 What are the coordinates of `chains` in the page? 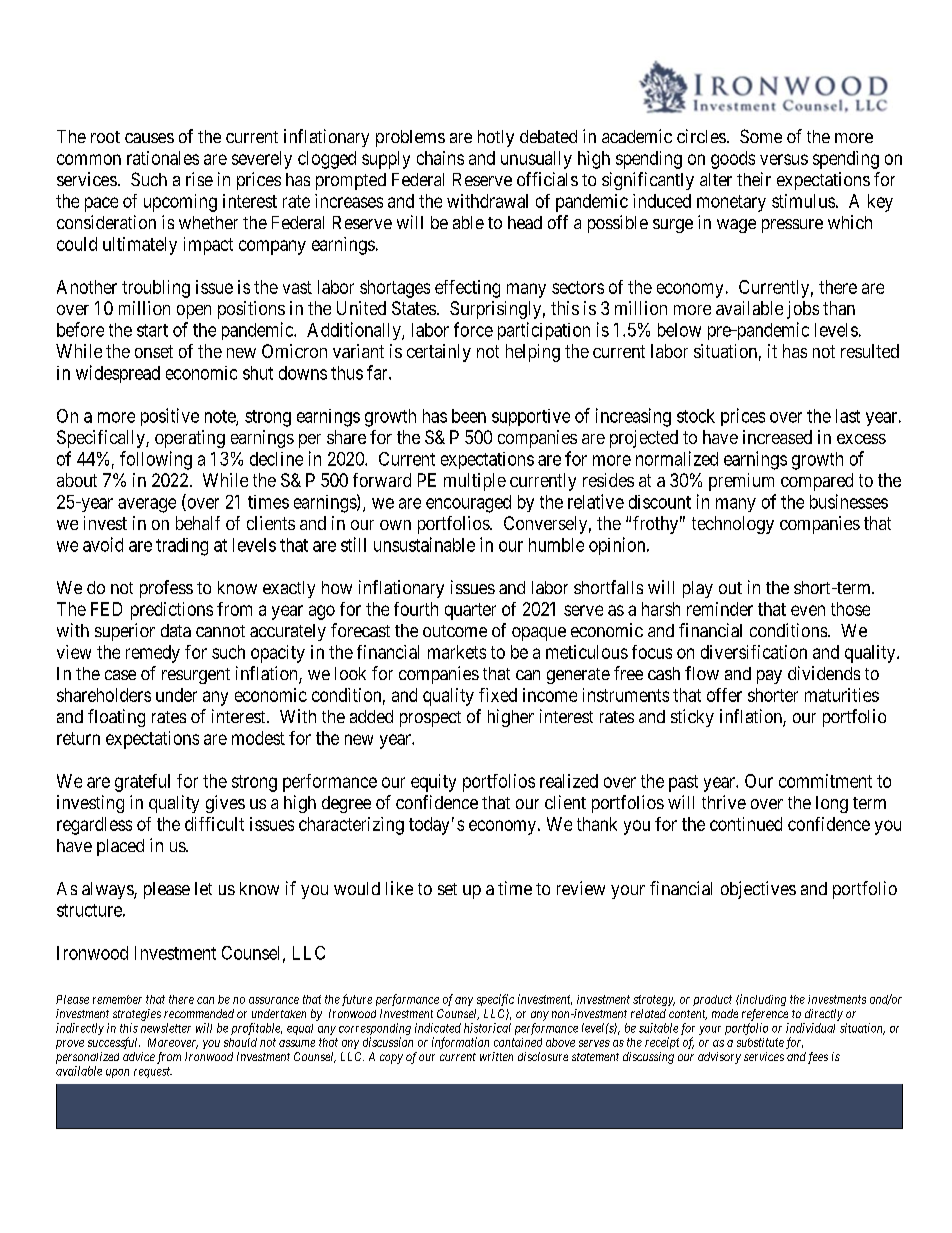 It's located at (440, 158).
